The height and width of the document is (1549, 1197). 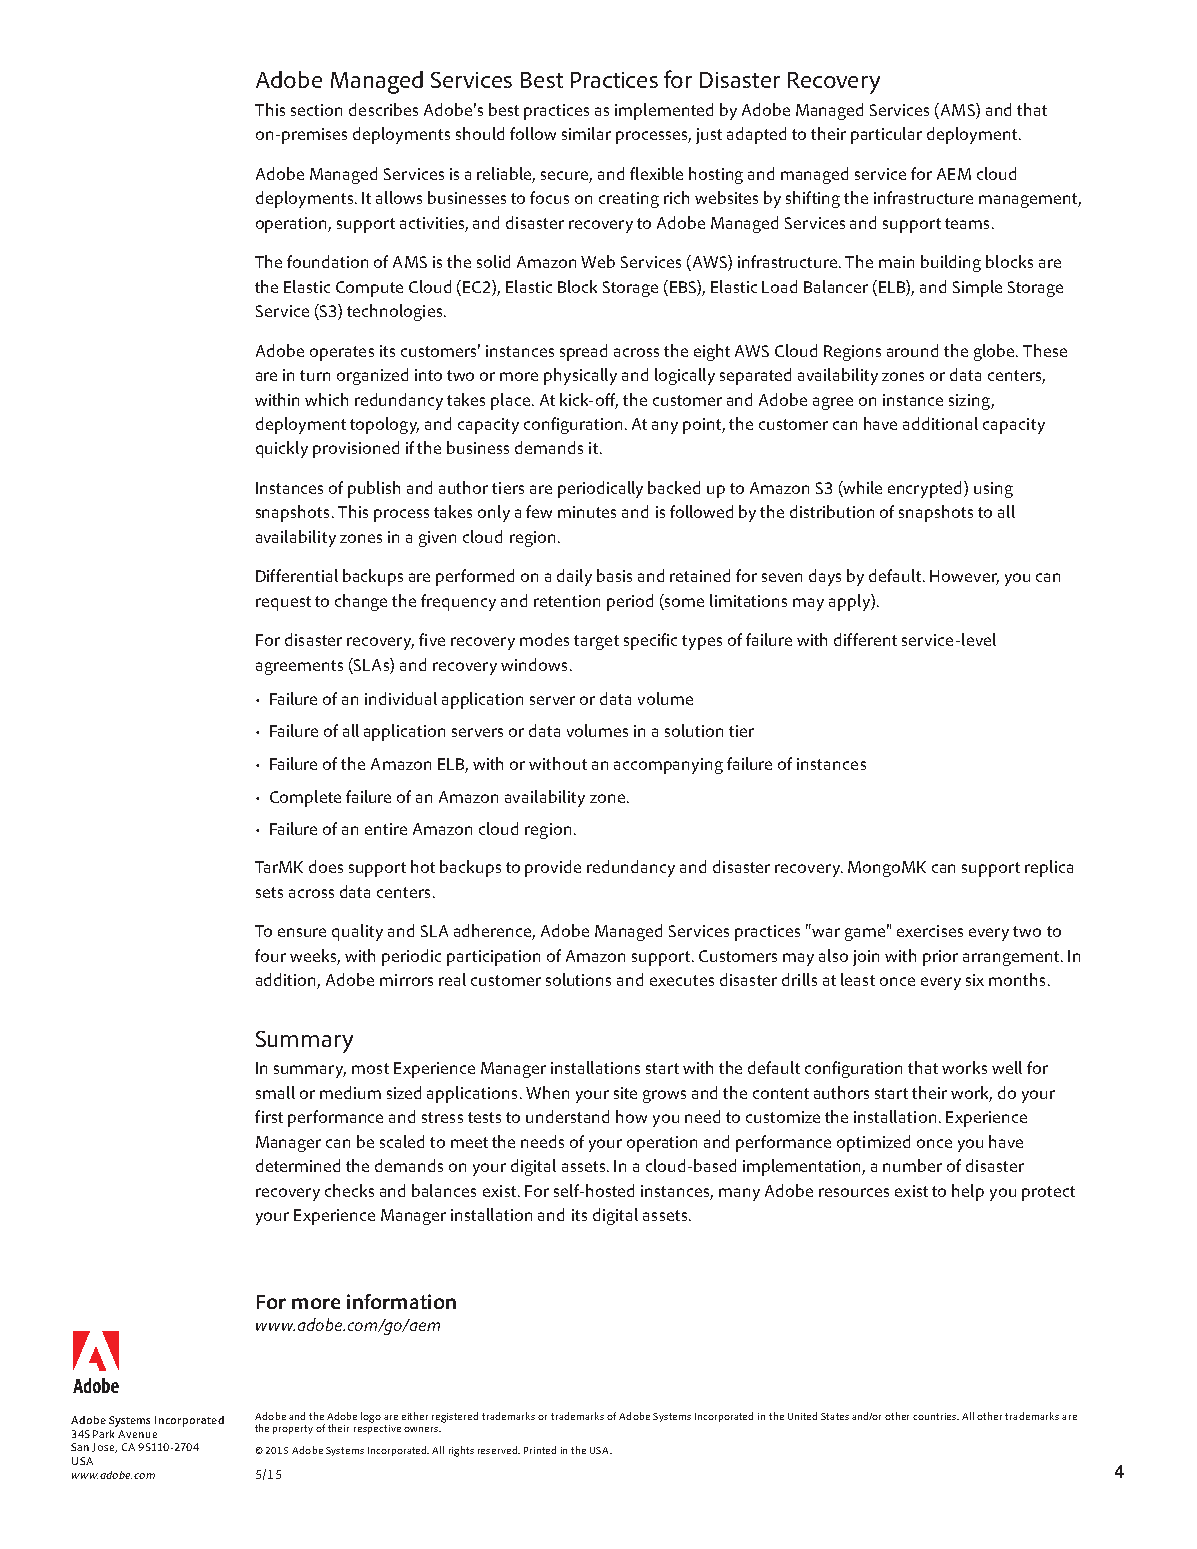 I want to click on Printed, so click(x=540, y=1450).
